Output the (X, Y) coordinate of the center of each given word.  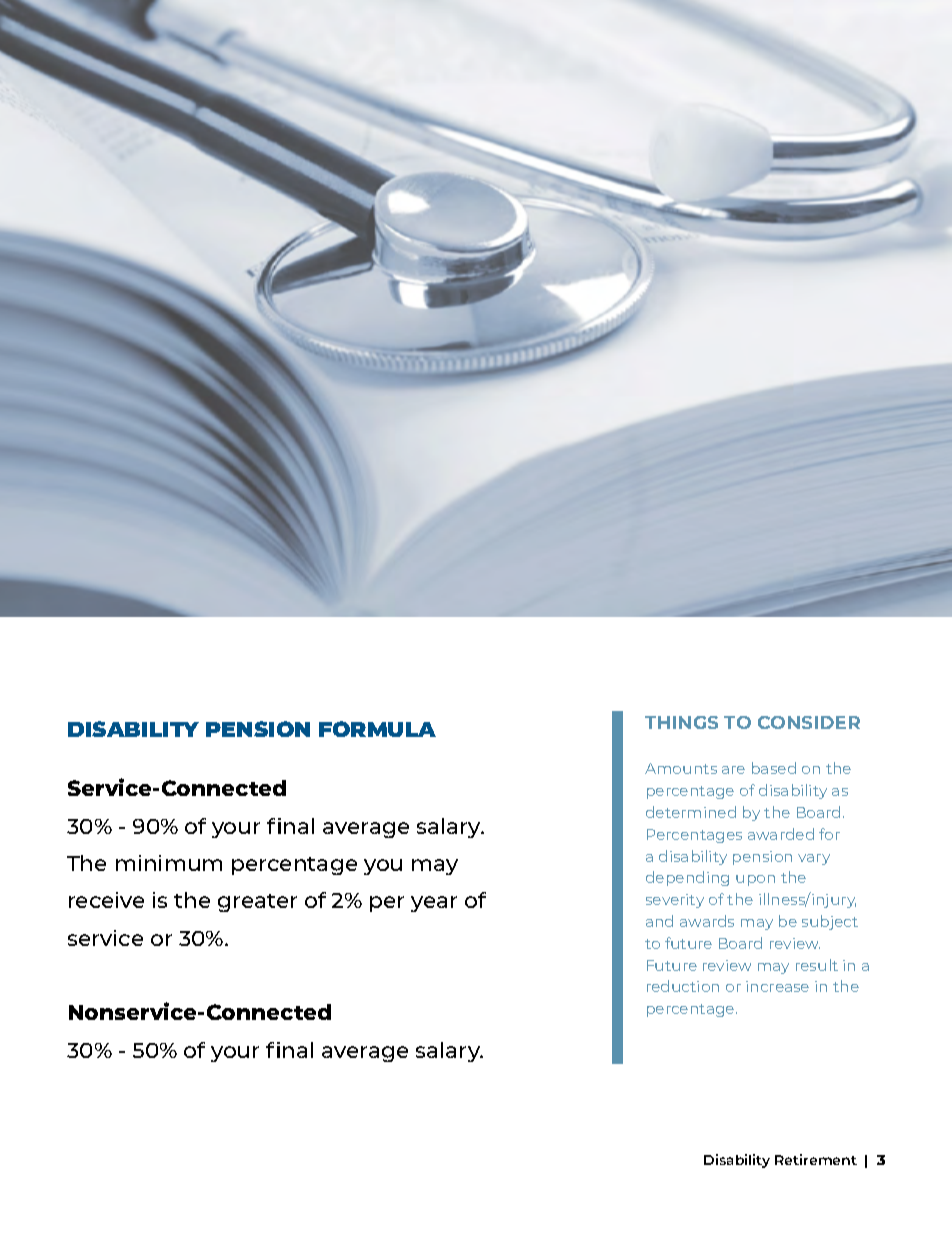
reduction (683, 986)
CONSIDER (809, 722)
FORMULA (377, 729)
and (659, 921)
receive (106, 900)
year (434, 904)
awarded (781, 834)
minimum (169, 863)
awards (707, 921)
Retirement (816, 1159)
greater (257, 903)
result (817, 965)
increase (777, 986)
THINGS (681, 722)
